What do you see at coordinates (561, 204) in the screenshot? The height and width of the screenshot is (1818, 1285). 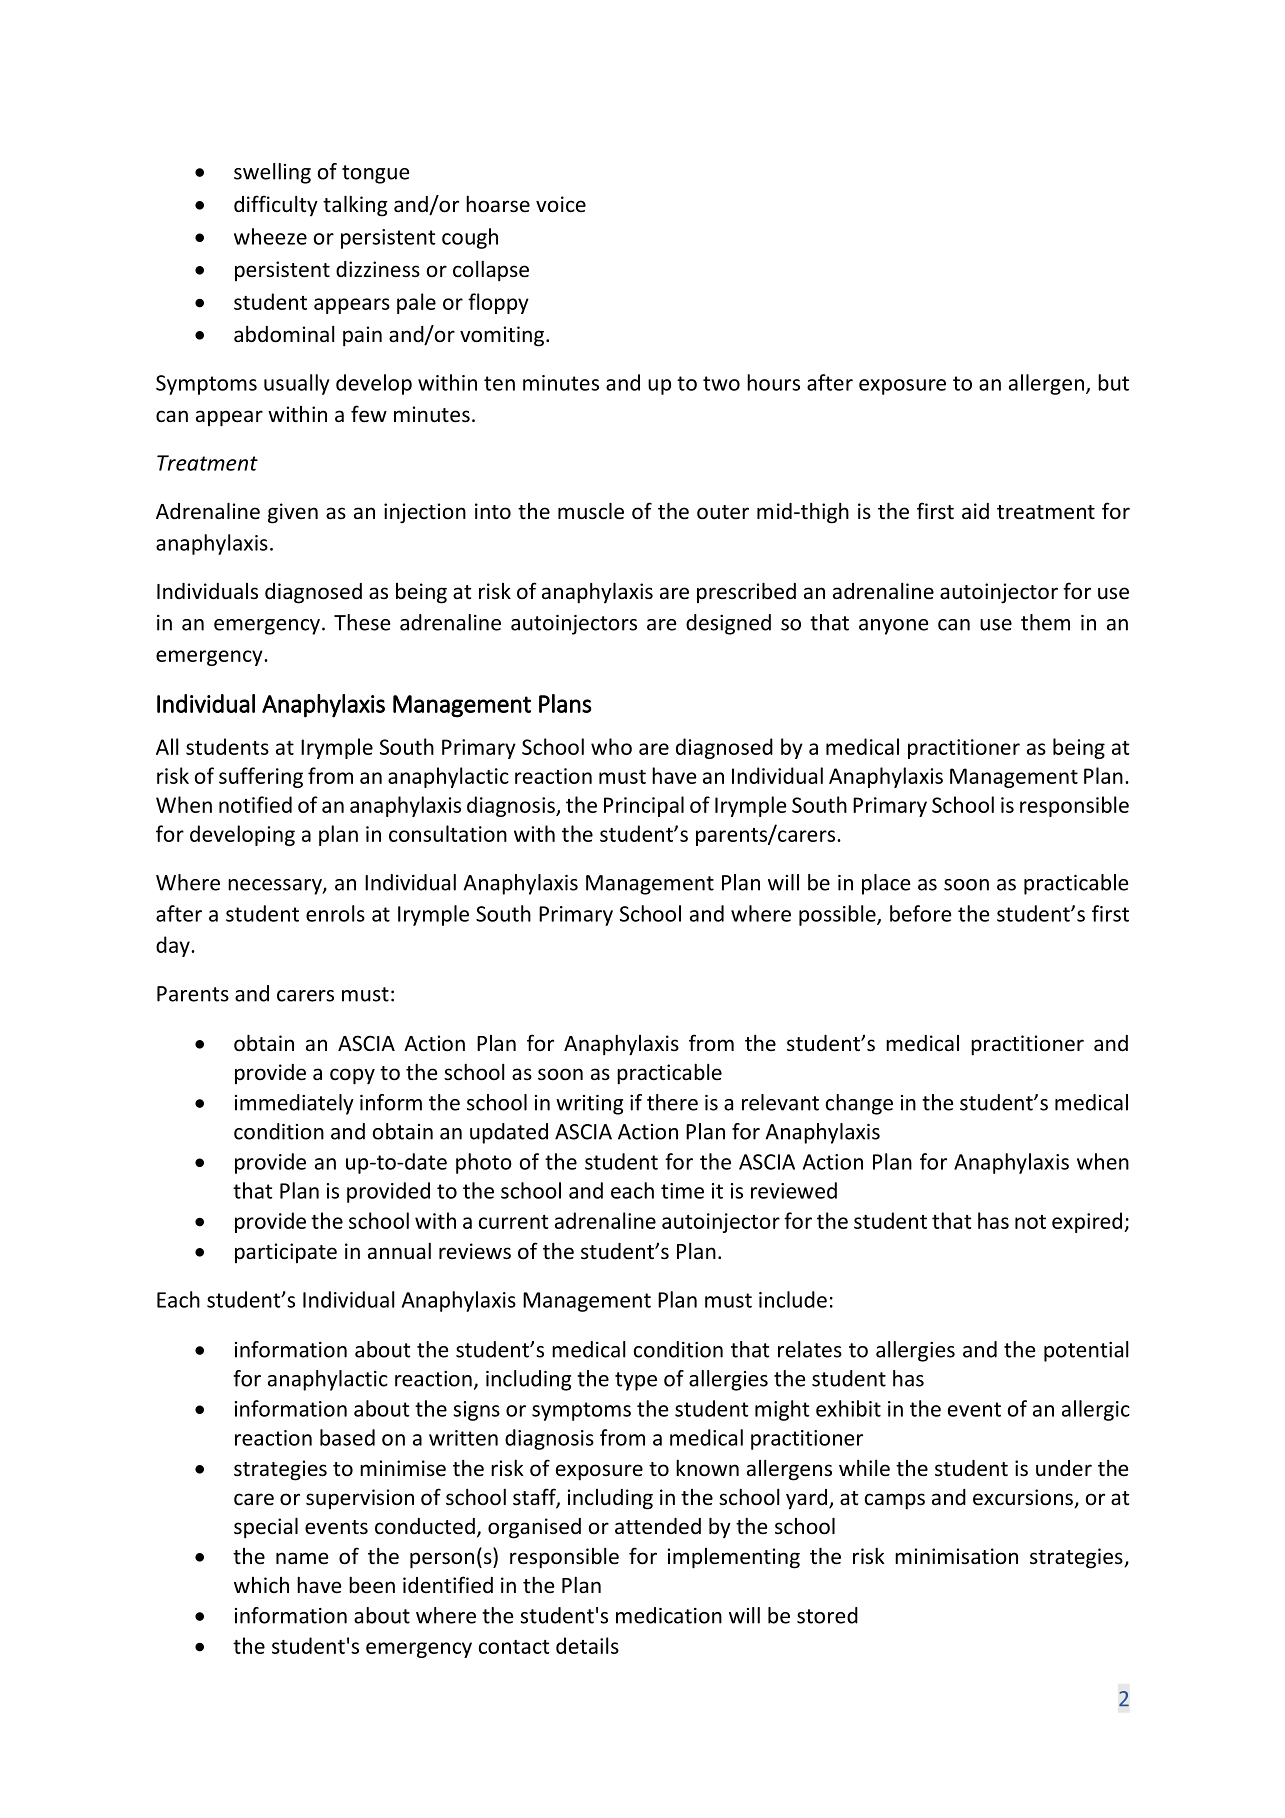 I see `voice` at bounding box center [561, 204].
